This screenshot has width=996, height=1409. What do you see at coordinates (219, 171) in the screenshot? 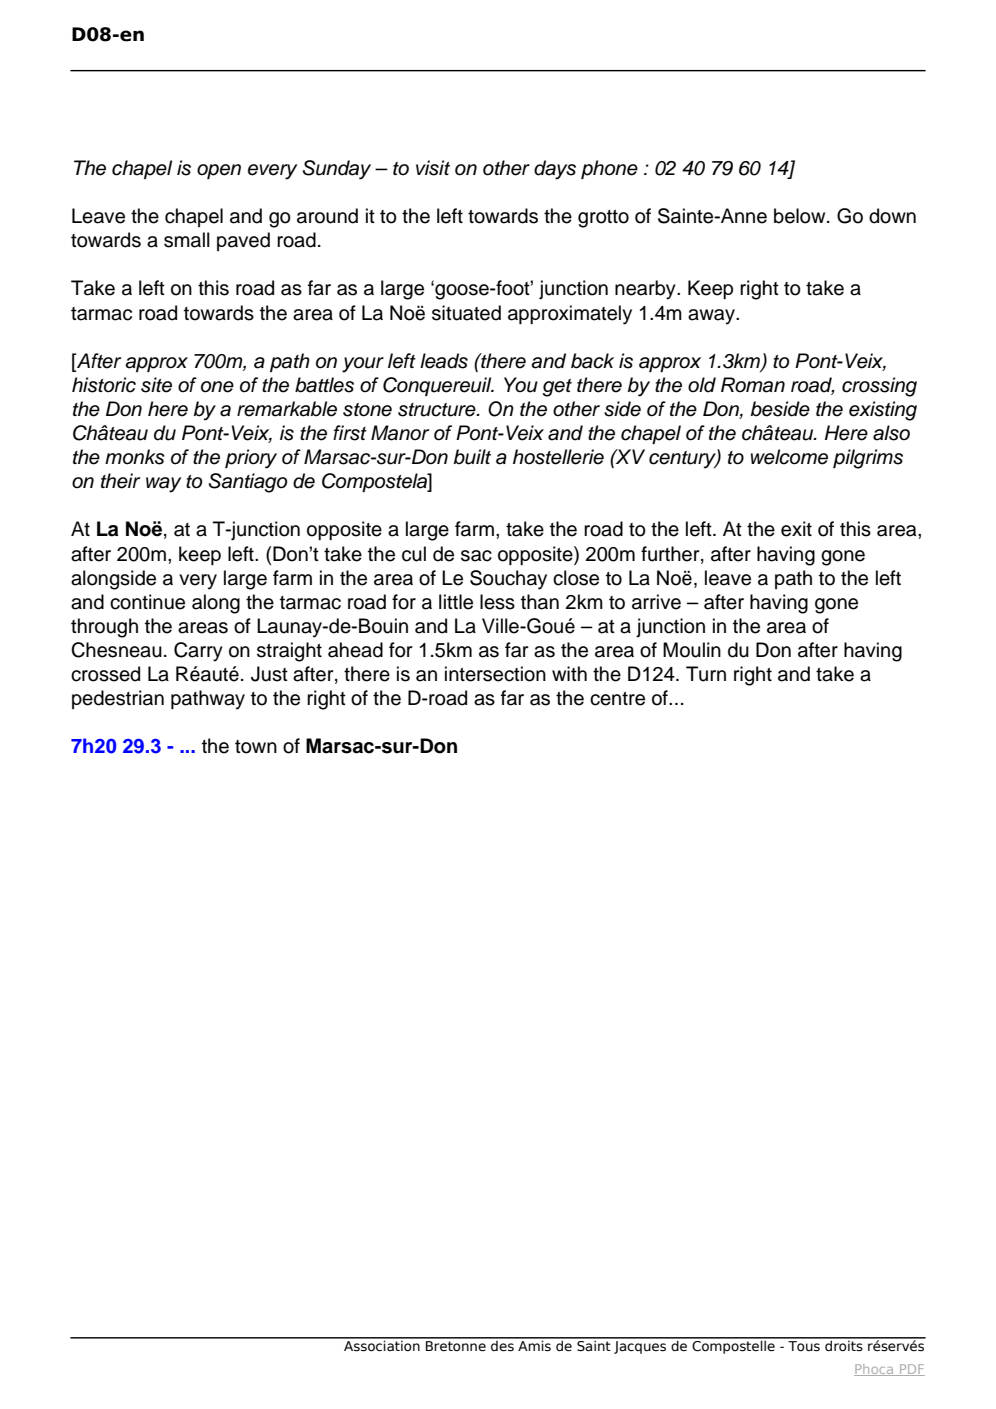
I see `open` at bounding box center [219, 171].
